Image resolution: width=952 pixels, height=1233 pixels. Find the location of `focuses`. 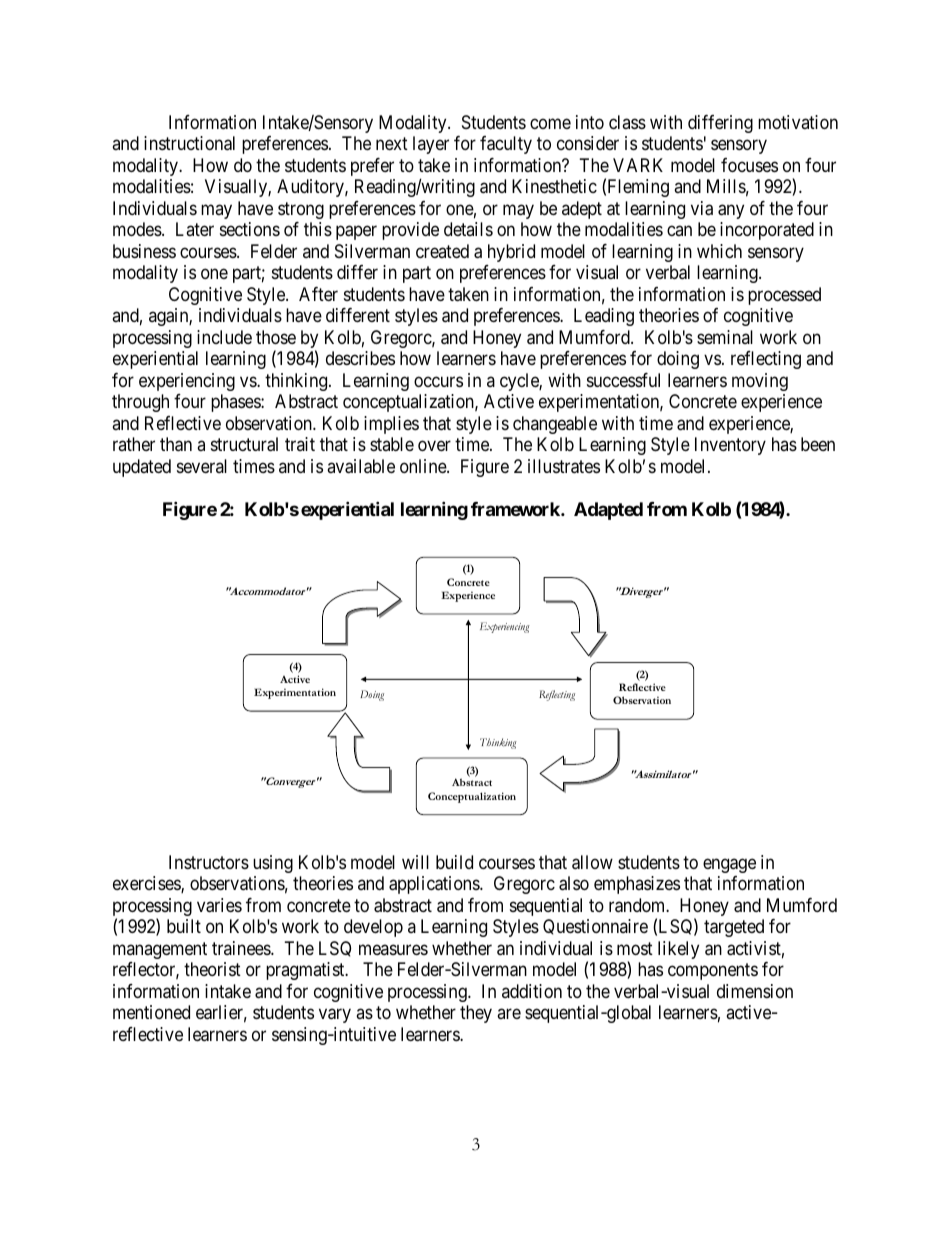

focuses is located at coordinates (749, 165).
